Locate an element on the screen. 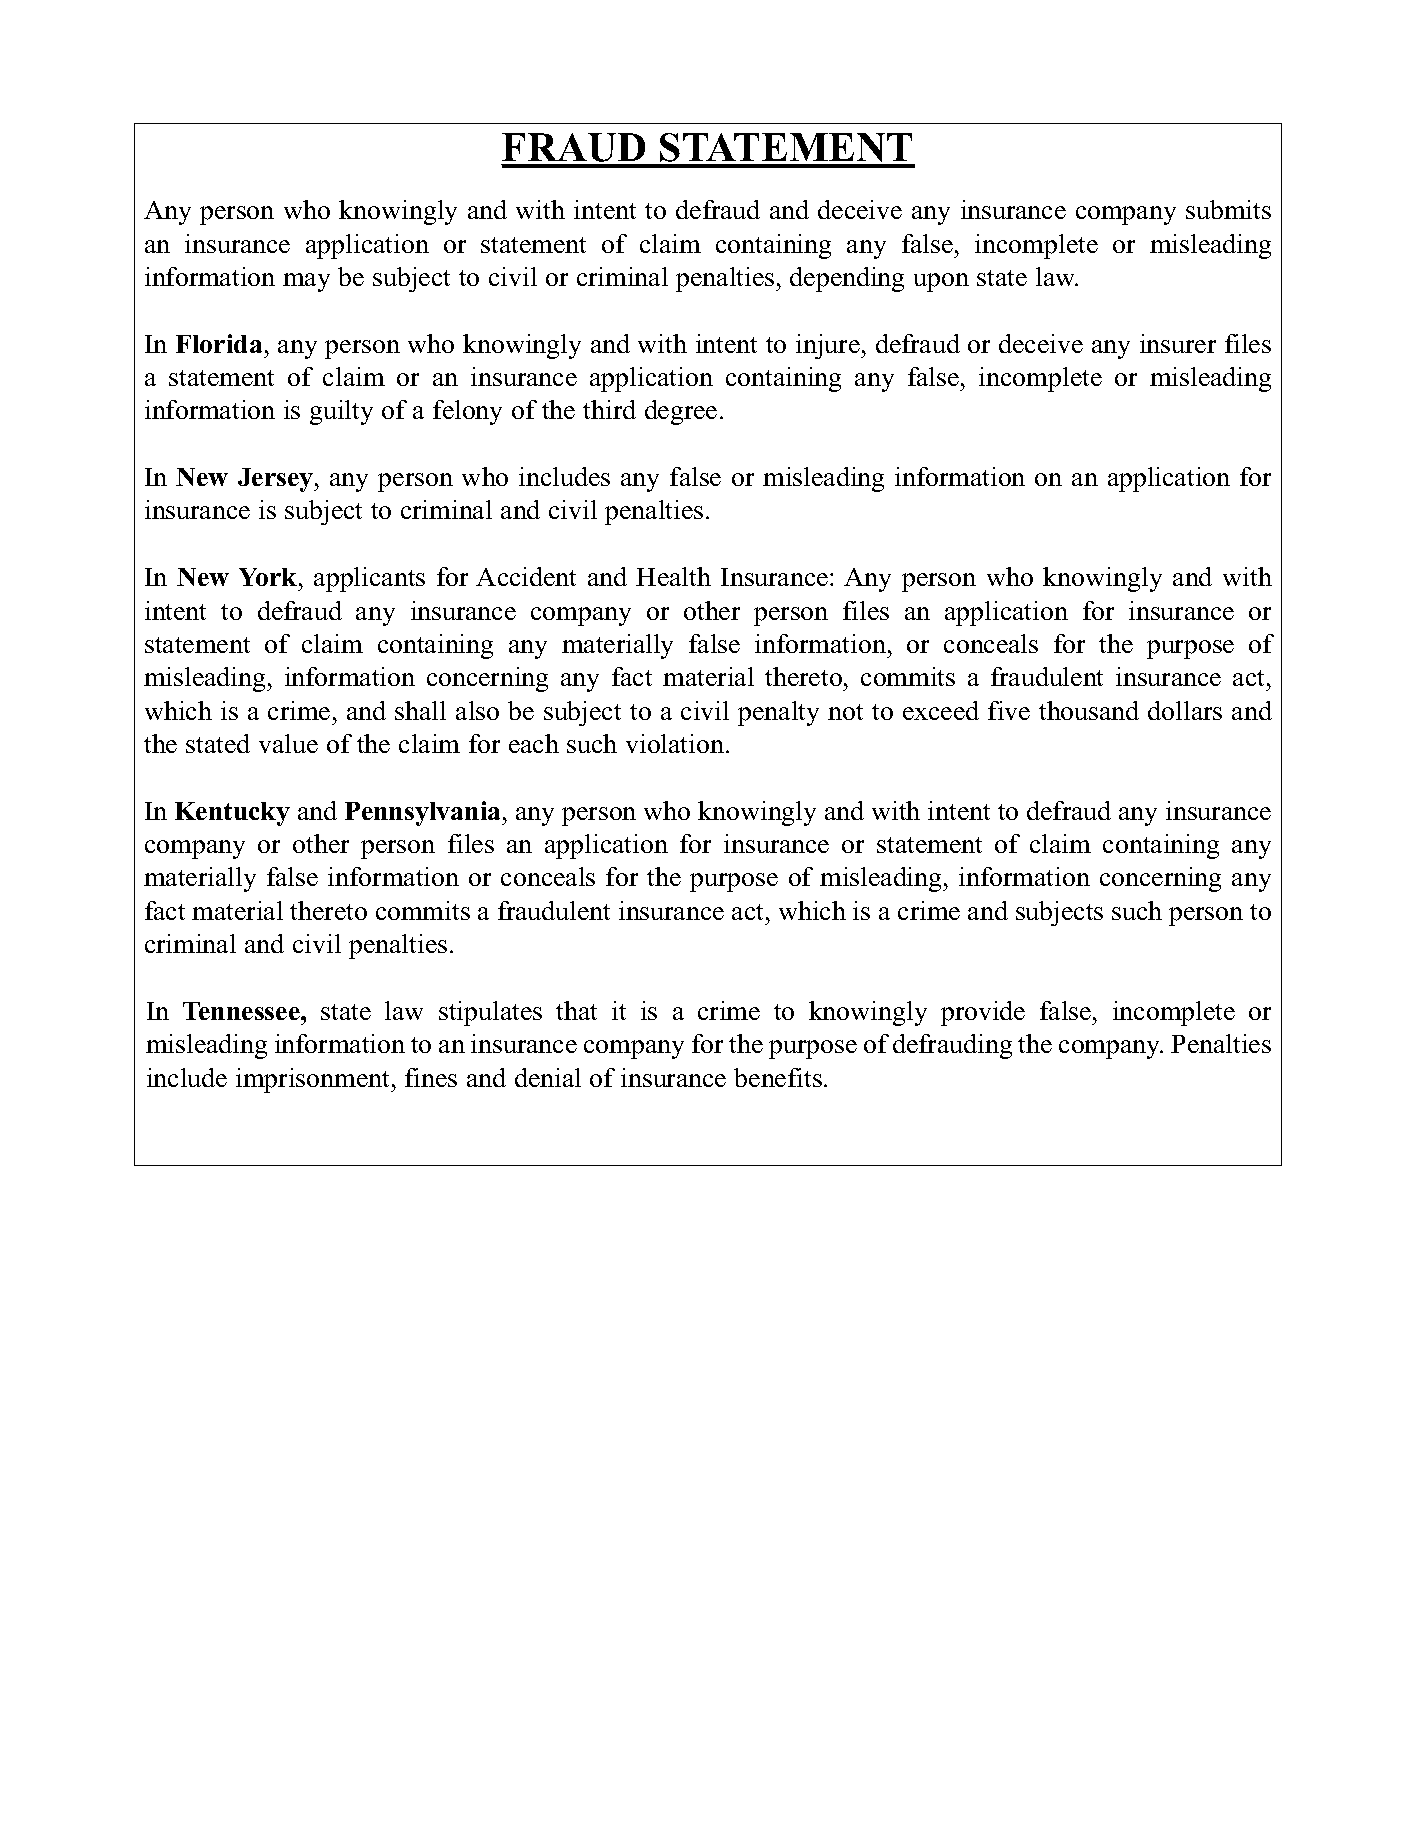 The image size is (1418, 1835). imprisonment is located at coordinates (314, 1080).
